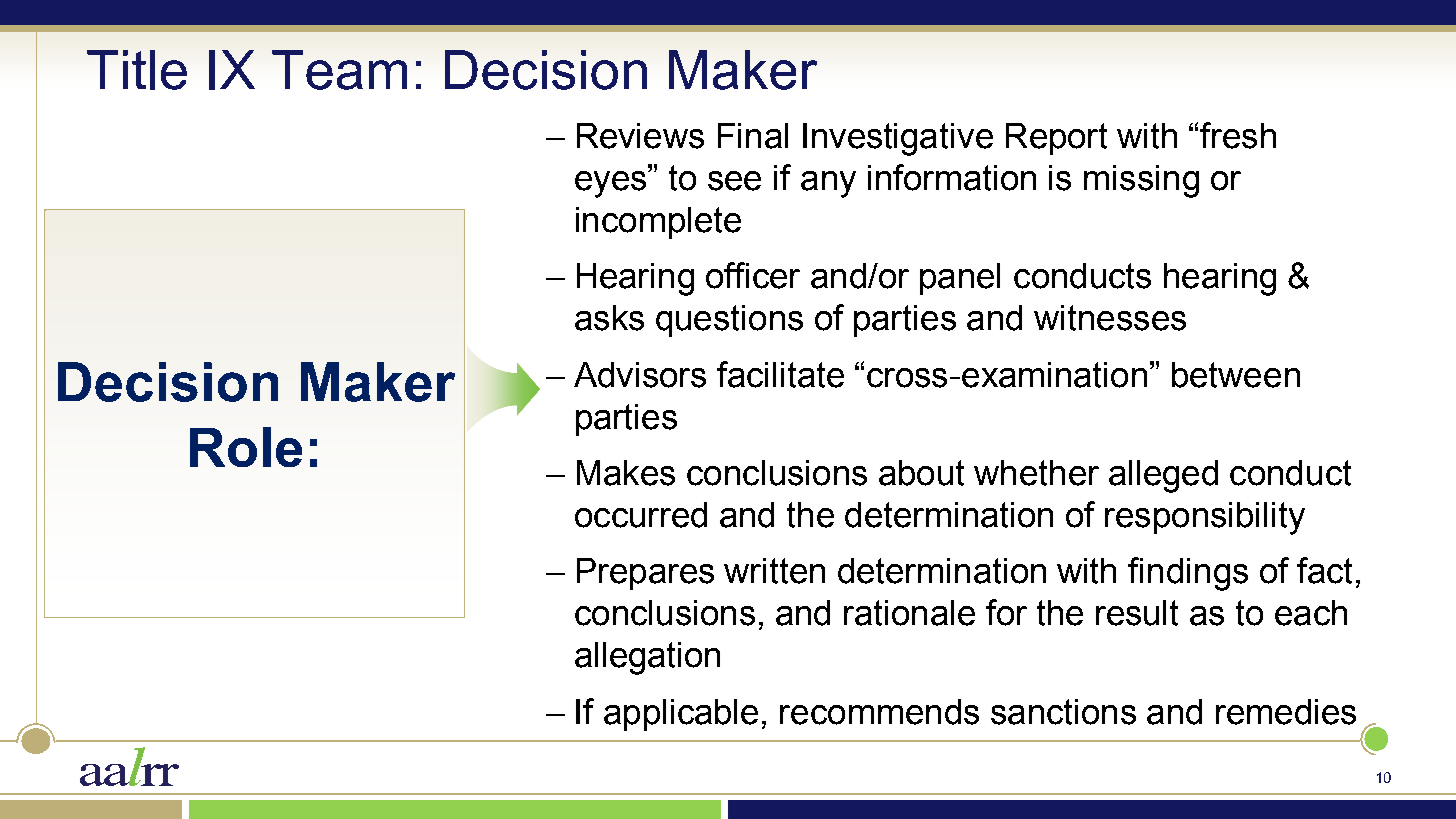 This document has height=819, width=1456. Describe the element at coordinates (753, 275) in the document. I see `officer` at that location.
